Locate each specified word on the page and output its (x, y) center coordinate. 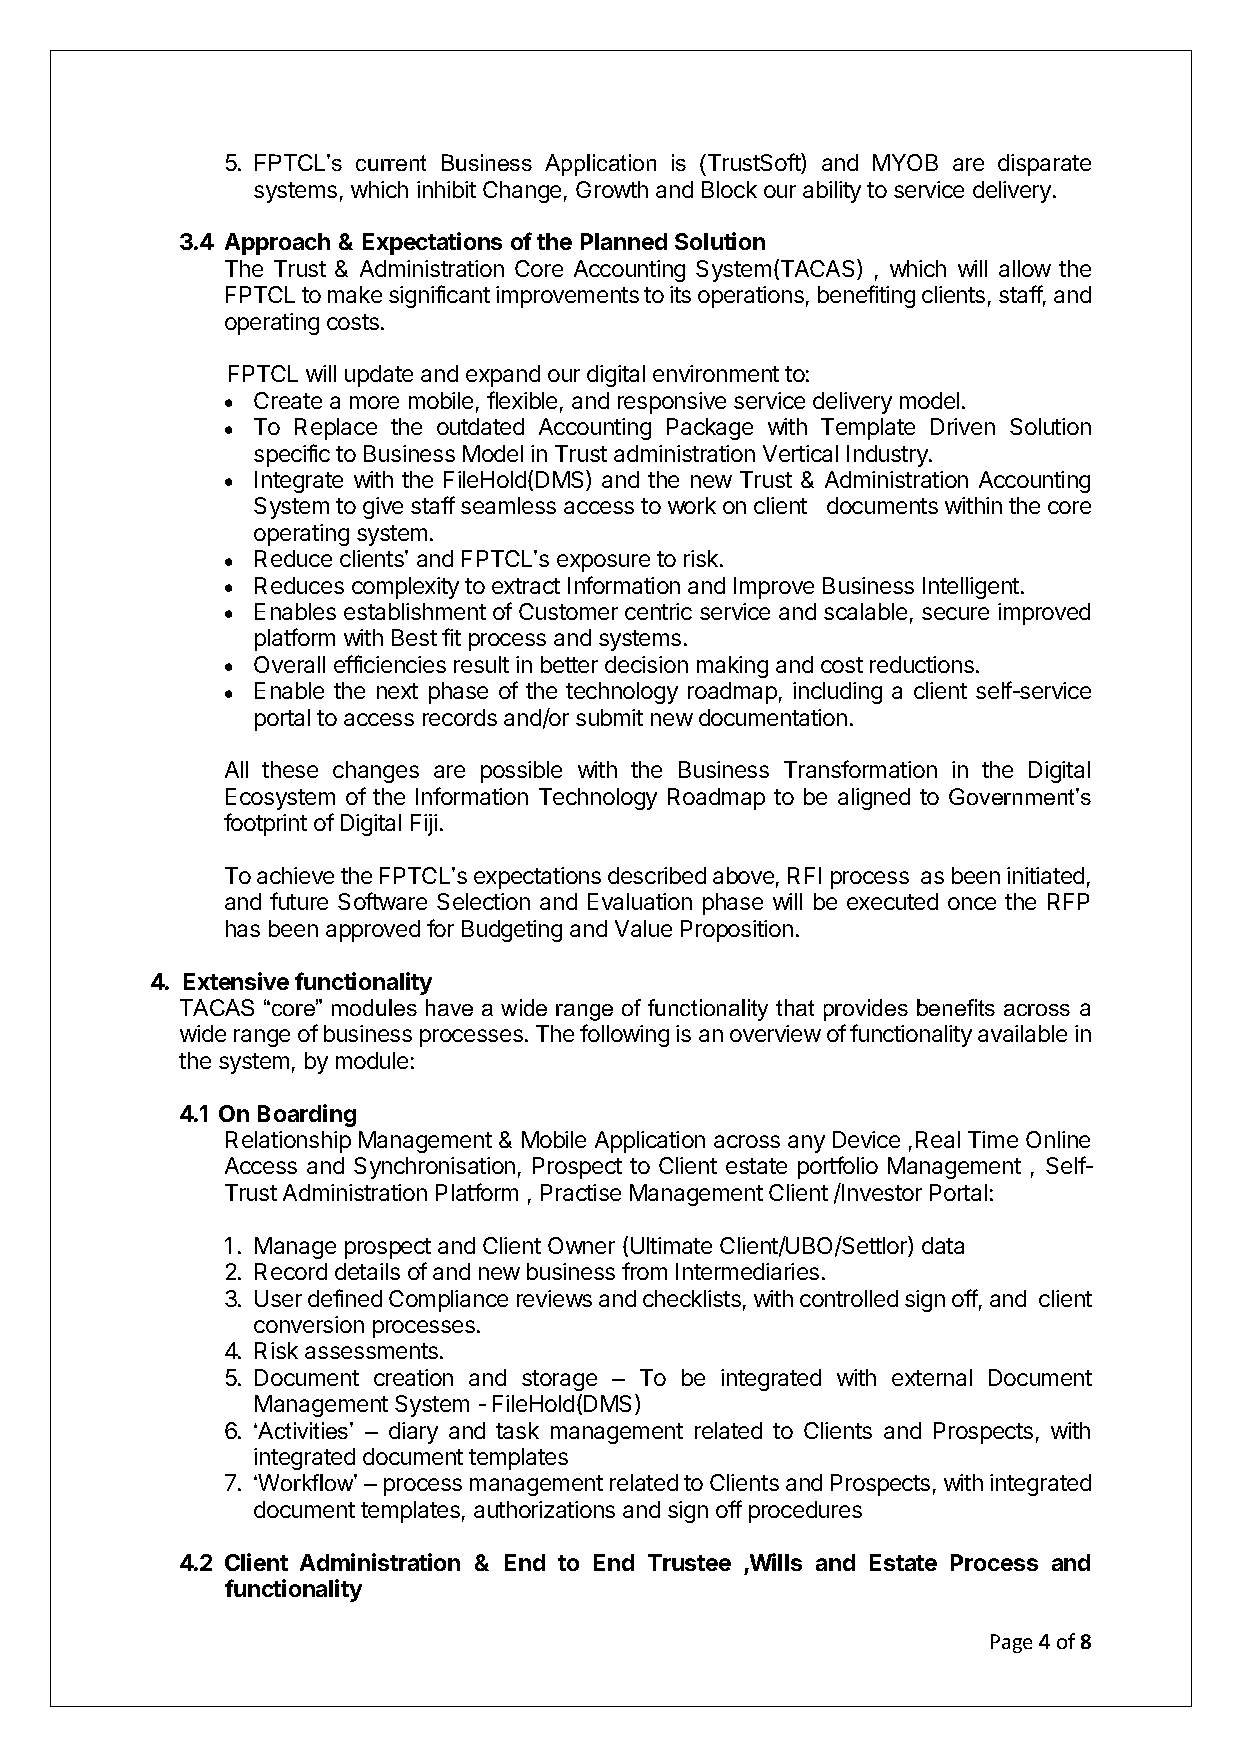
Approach (277, 244)
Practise (581, 1192)
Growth (612, 189)
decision (646, 664)
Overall (289, 664)
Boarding (307, 1115)
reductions (922, 664)
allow (1025, 268)
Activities (303, 1430)
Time (993, 1139)
